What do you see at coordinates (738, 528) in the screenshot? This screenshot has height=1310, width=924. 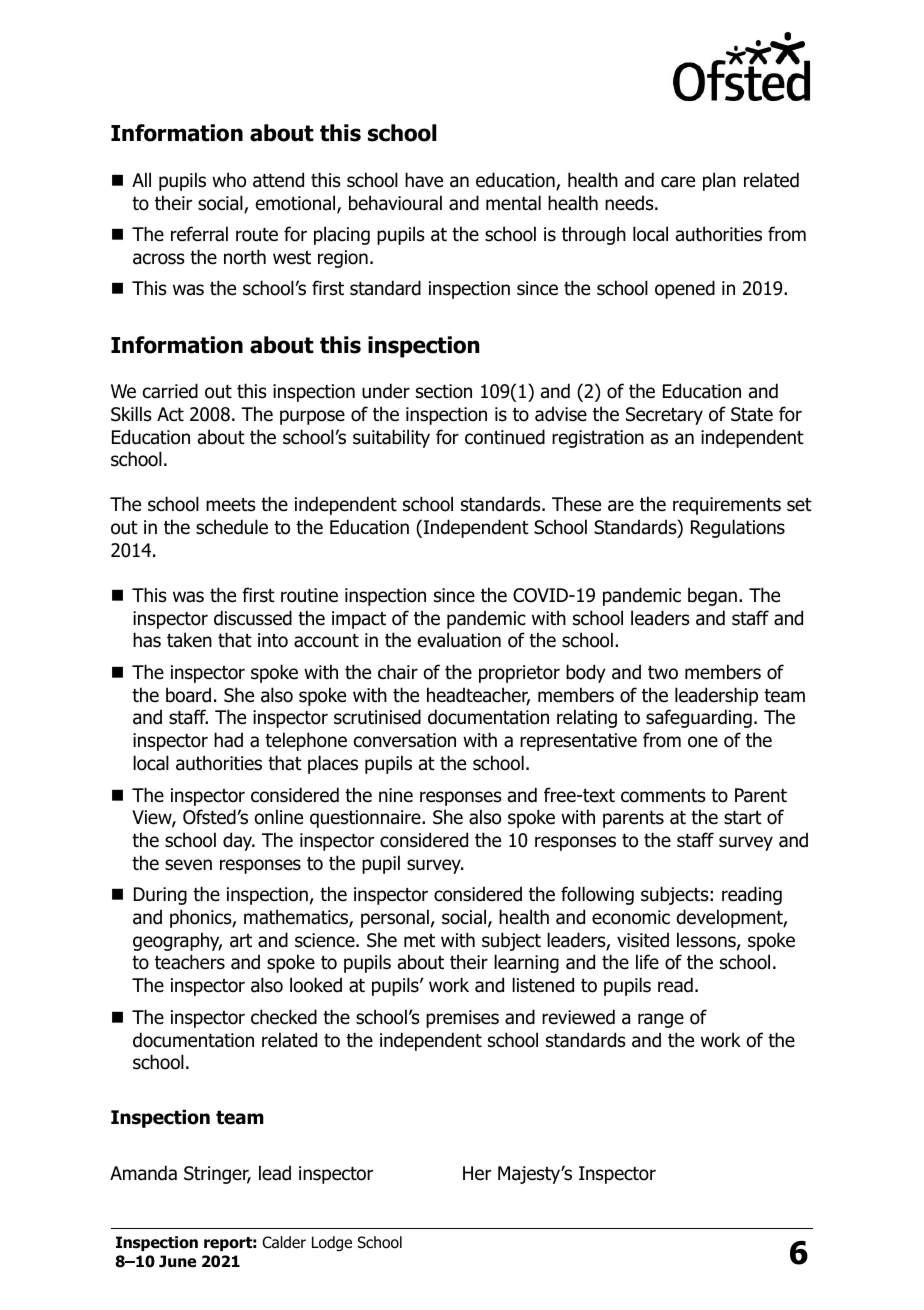 I see `Regulations` at bounding box center [738, 528].
